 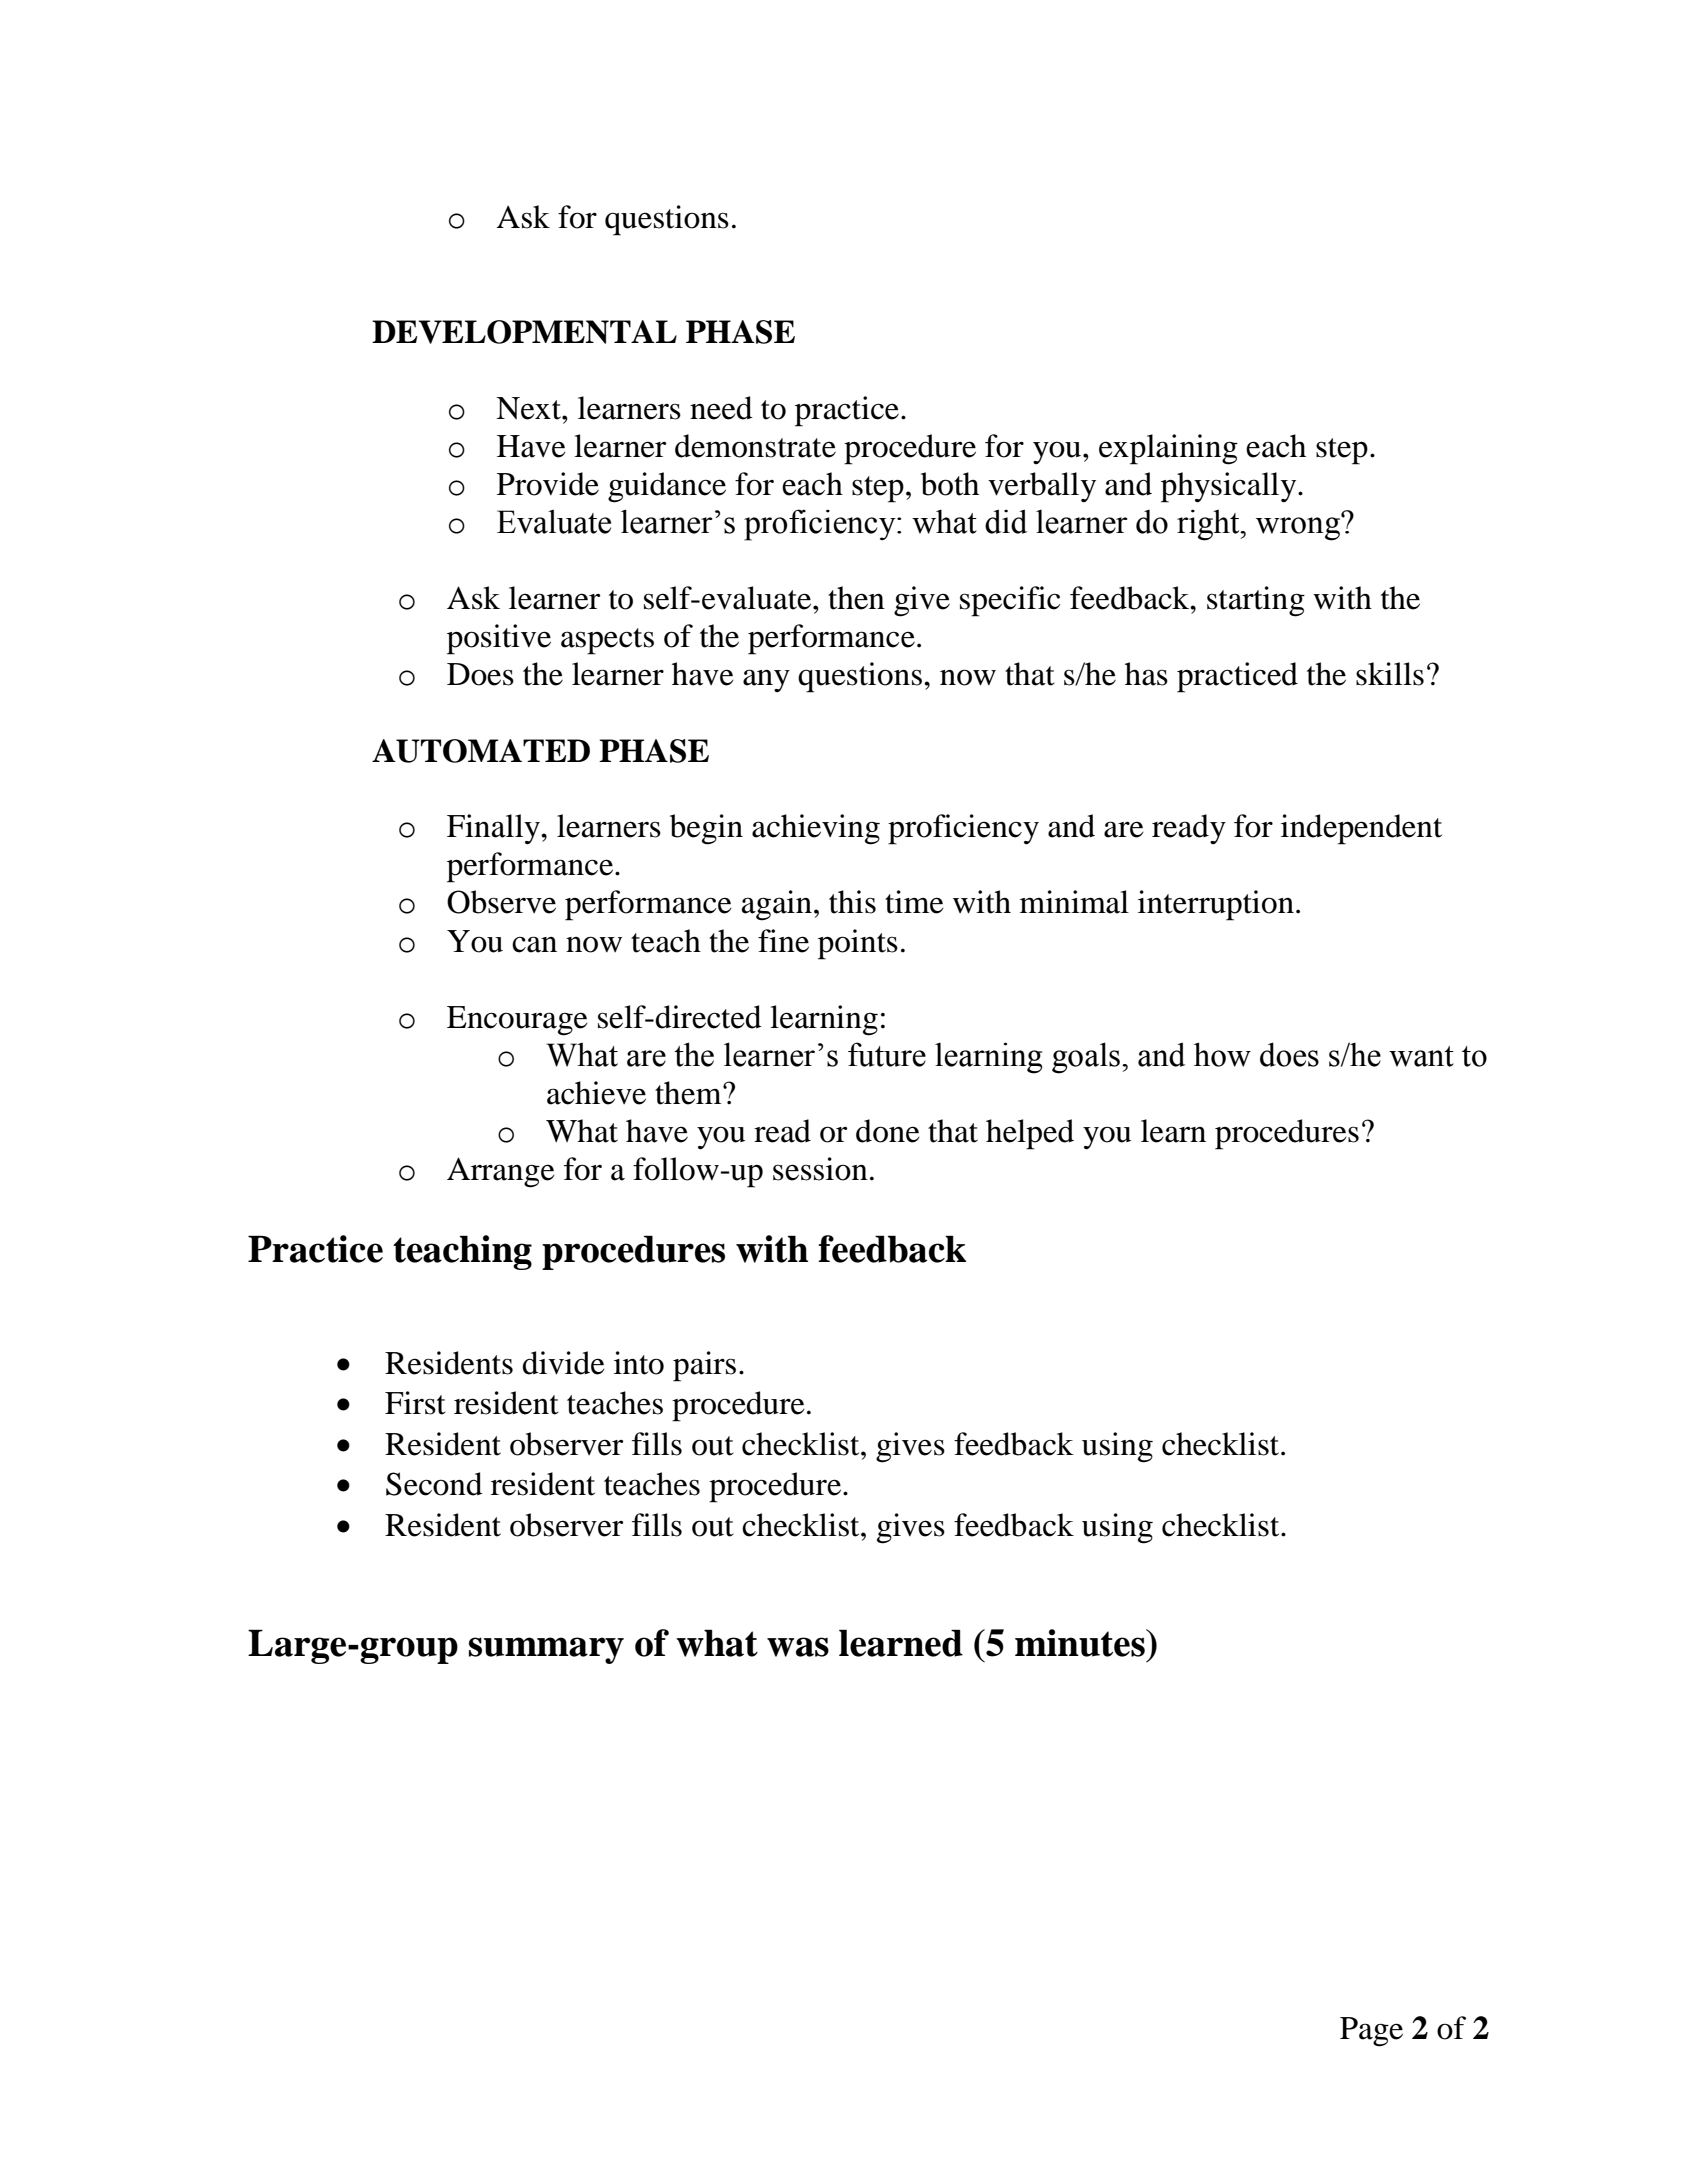 What do you see at coordinates (1081, 1643) in the document?
I see `minutes` at bounding box center [1081, 1643].
